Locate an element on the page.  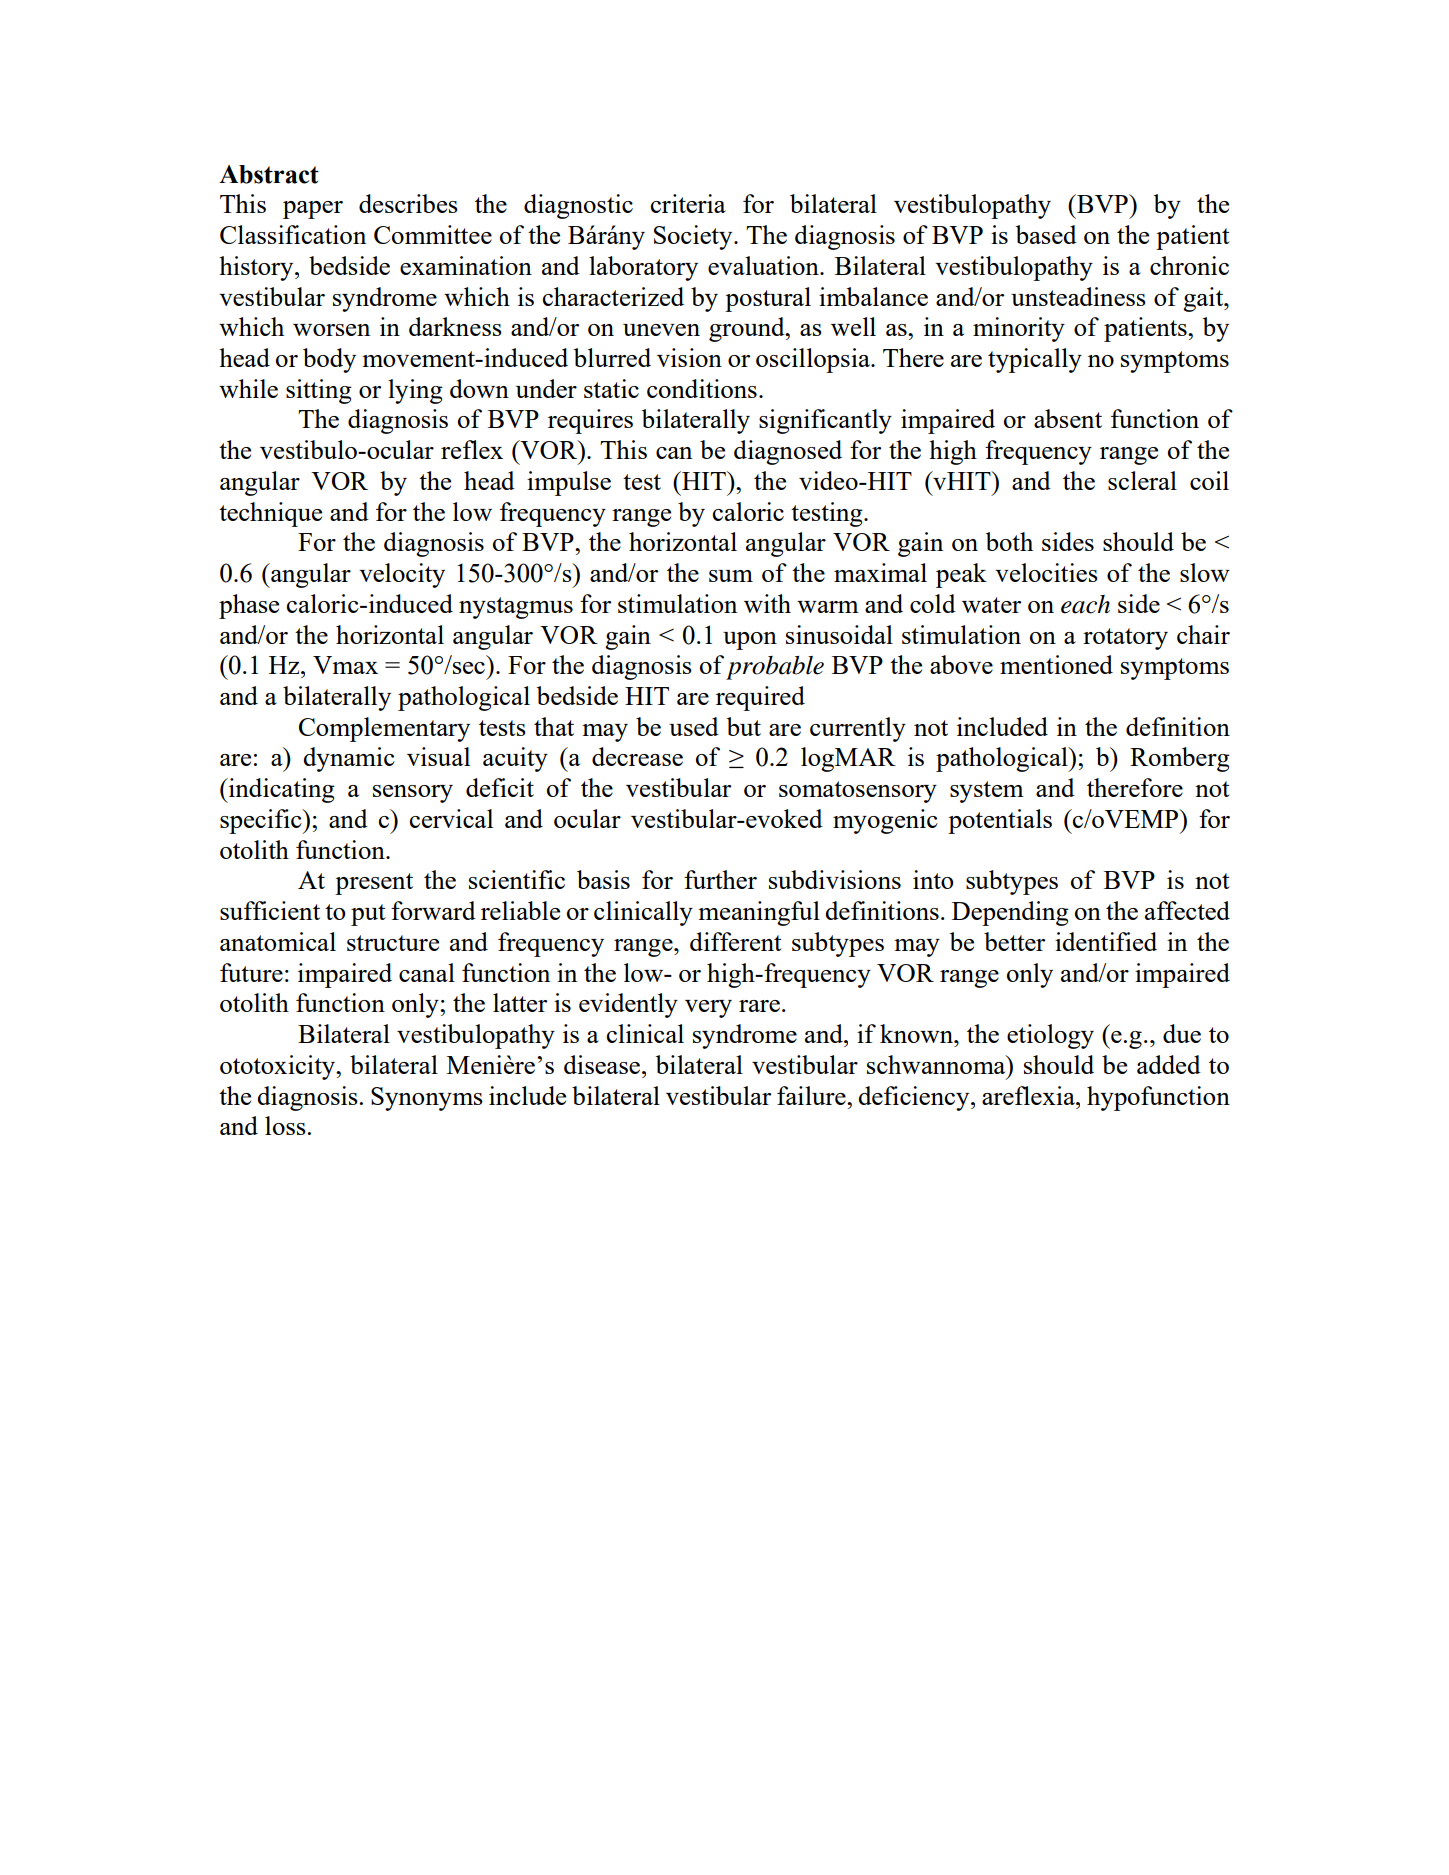
failure is located at coordinates (812, 1095).
